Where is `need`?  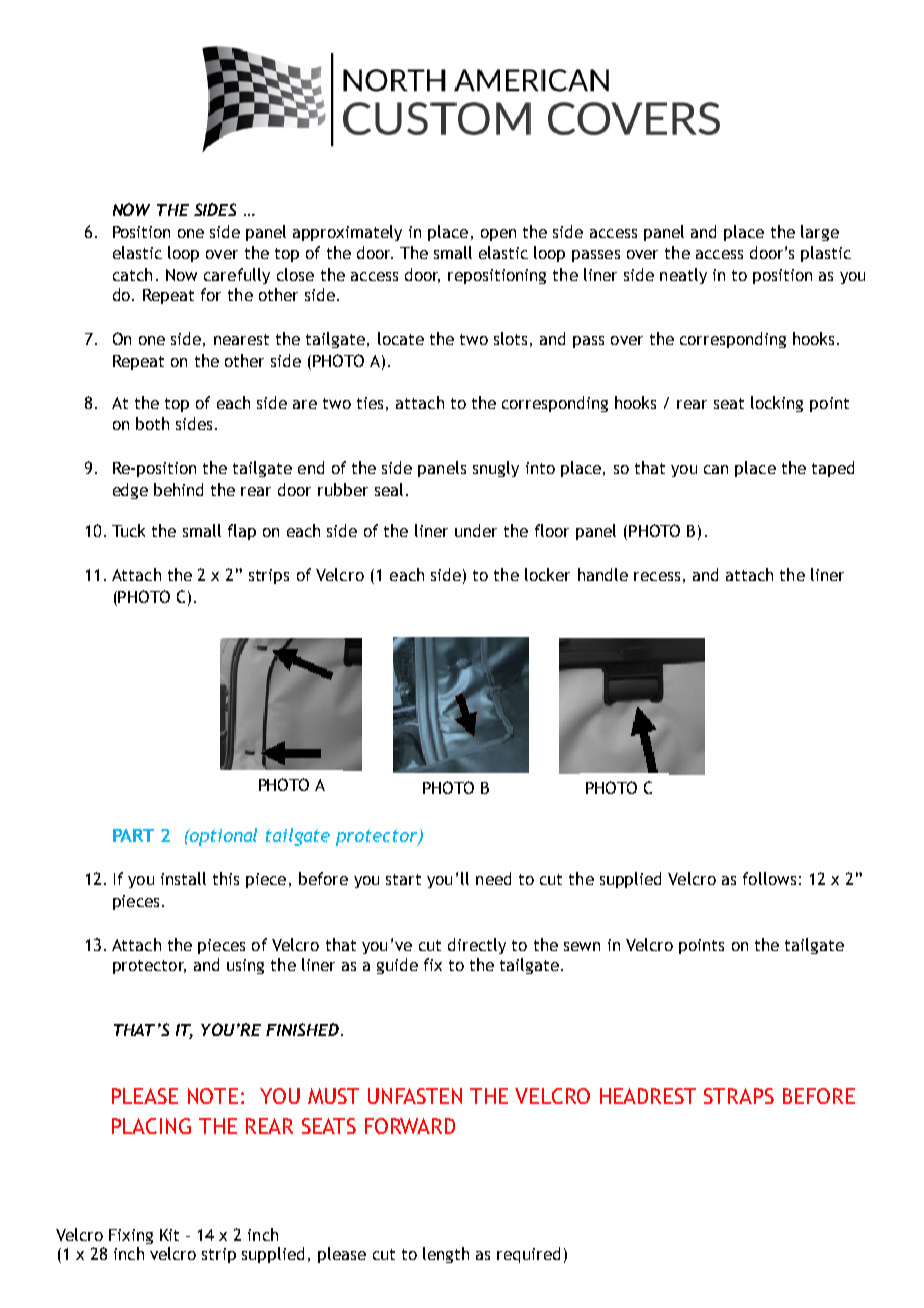
need is located at coordinates (493, 878).
